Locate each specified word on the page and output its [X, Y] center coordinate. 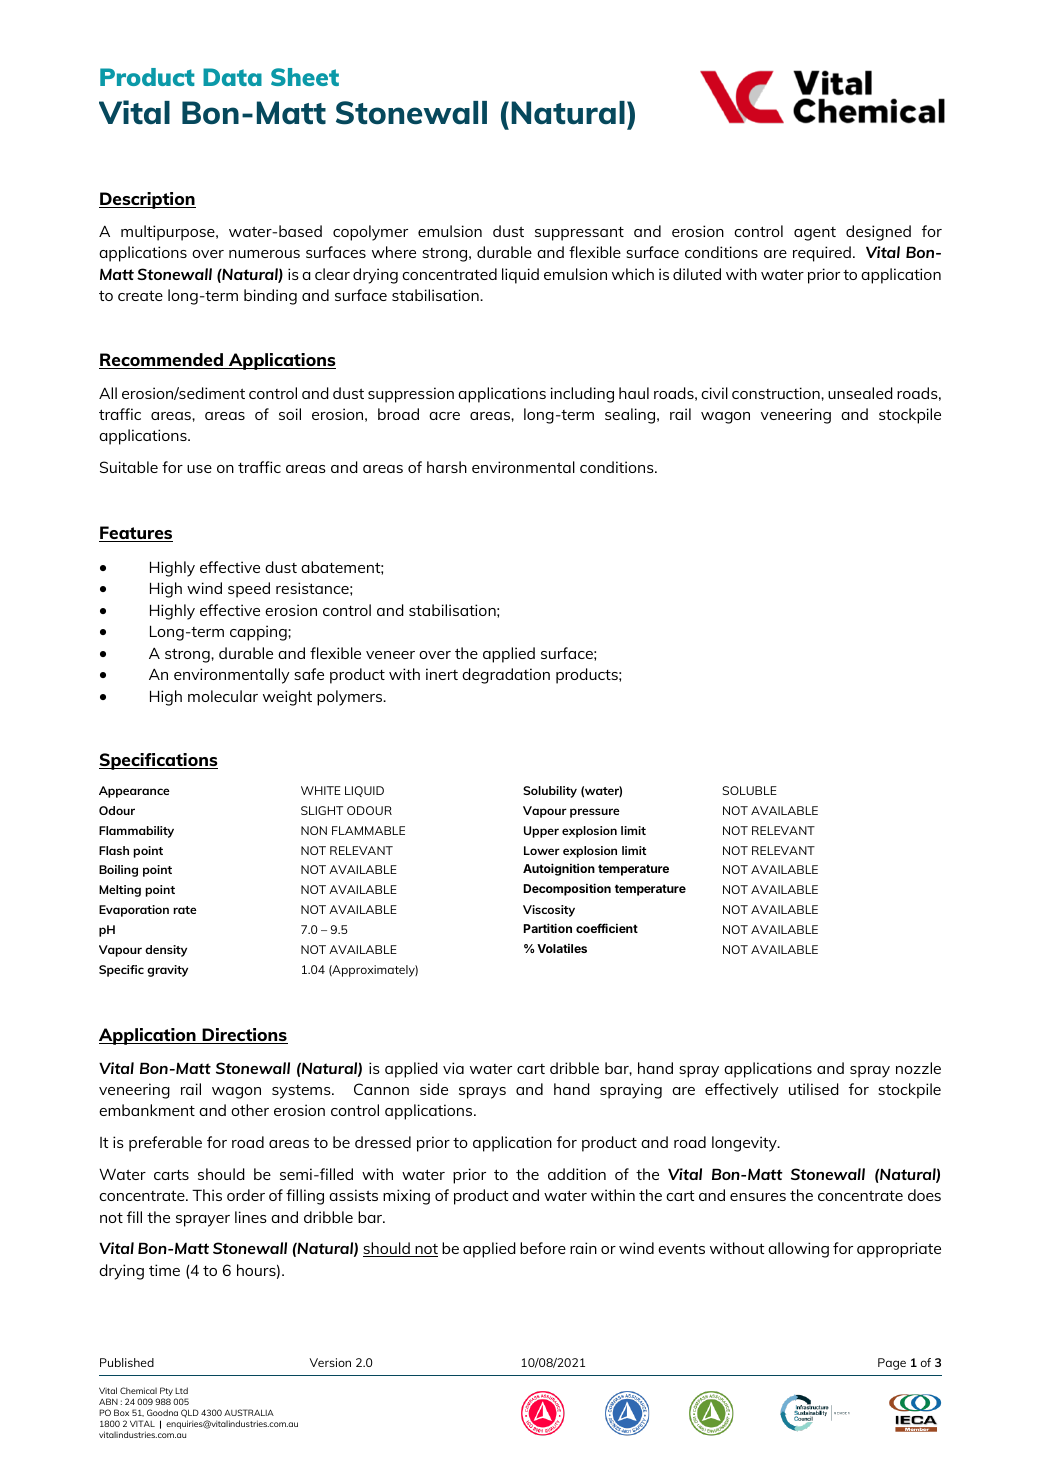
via [453, 1068]
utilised [814, 1089]
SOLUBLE [749, 790]
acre [444, 416]
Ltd [181, 1390]
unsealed [860, 393]
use [199, 469]
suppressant [579, 234]
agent [815, 234]
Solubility [550, 792]
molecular [223, 696]
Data [232, 77]
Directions [244, 1036]
